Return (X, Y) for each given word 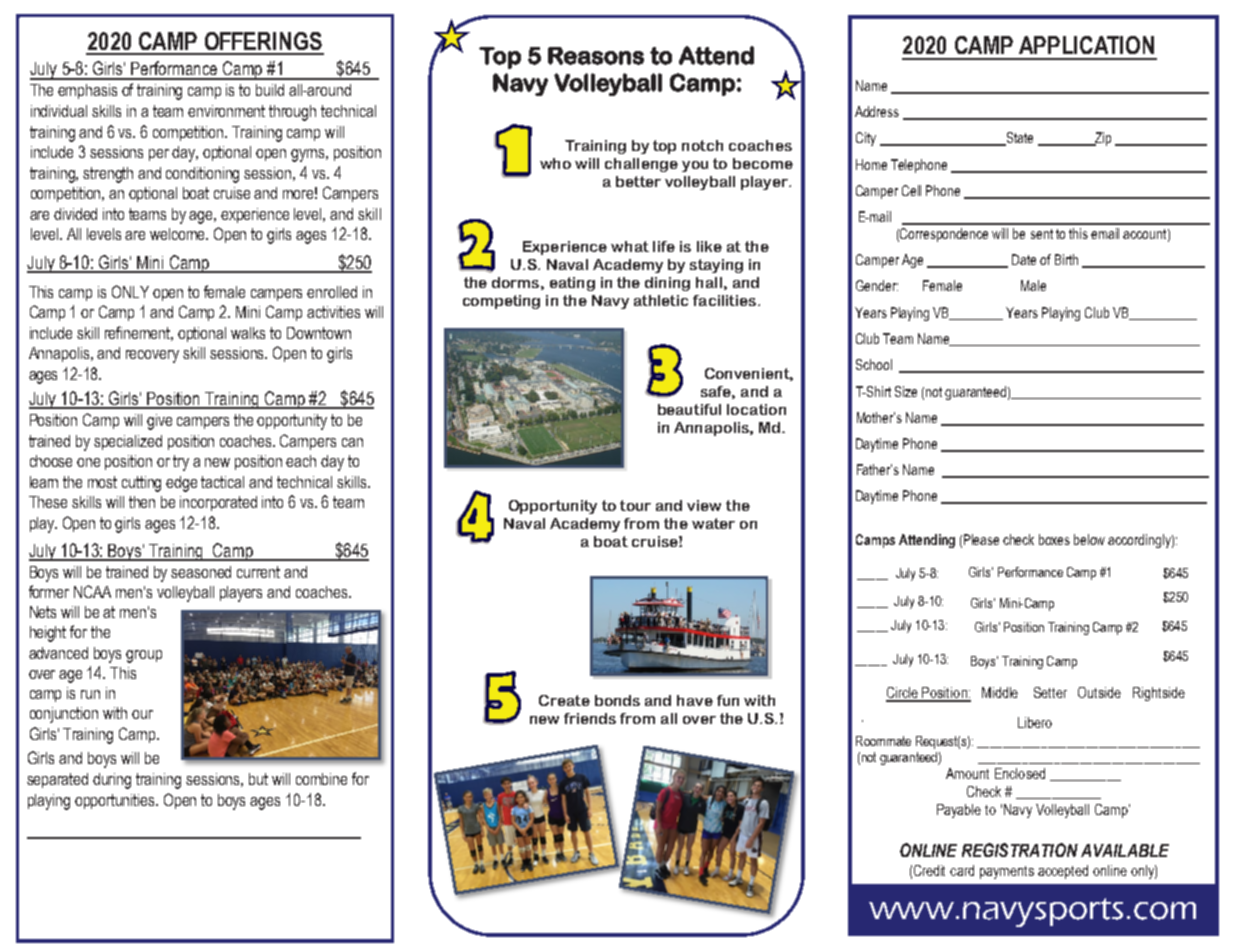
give (159, 422)
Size (906, 391)
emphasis (87, 91)
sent (1042, 234)
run (90, 694)
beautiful (689, 409)
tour (635, 505)
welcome (179, 234)
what (630, 246)
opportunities (116, 801)
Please (981, 539)
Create (564, 700)
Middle (1000, 692)
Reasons (596, 56)
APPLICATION (1086, 45)
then (142, 502)
